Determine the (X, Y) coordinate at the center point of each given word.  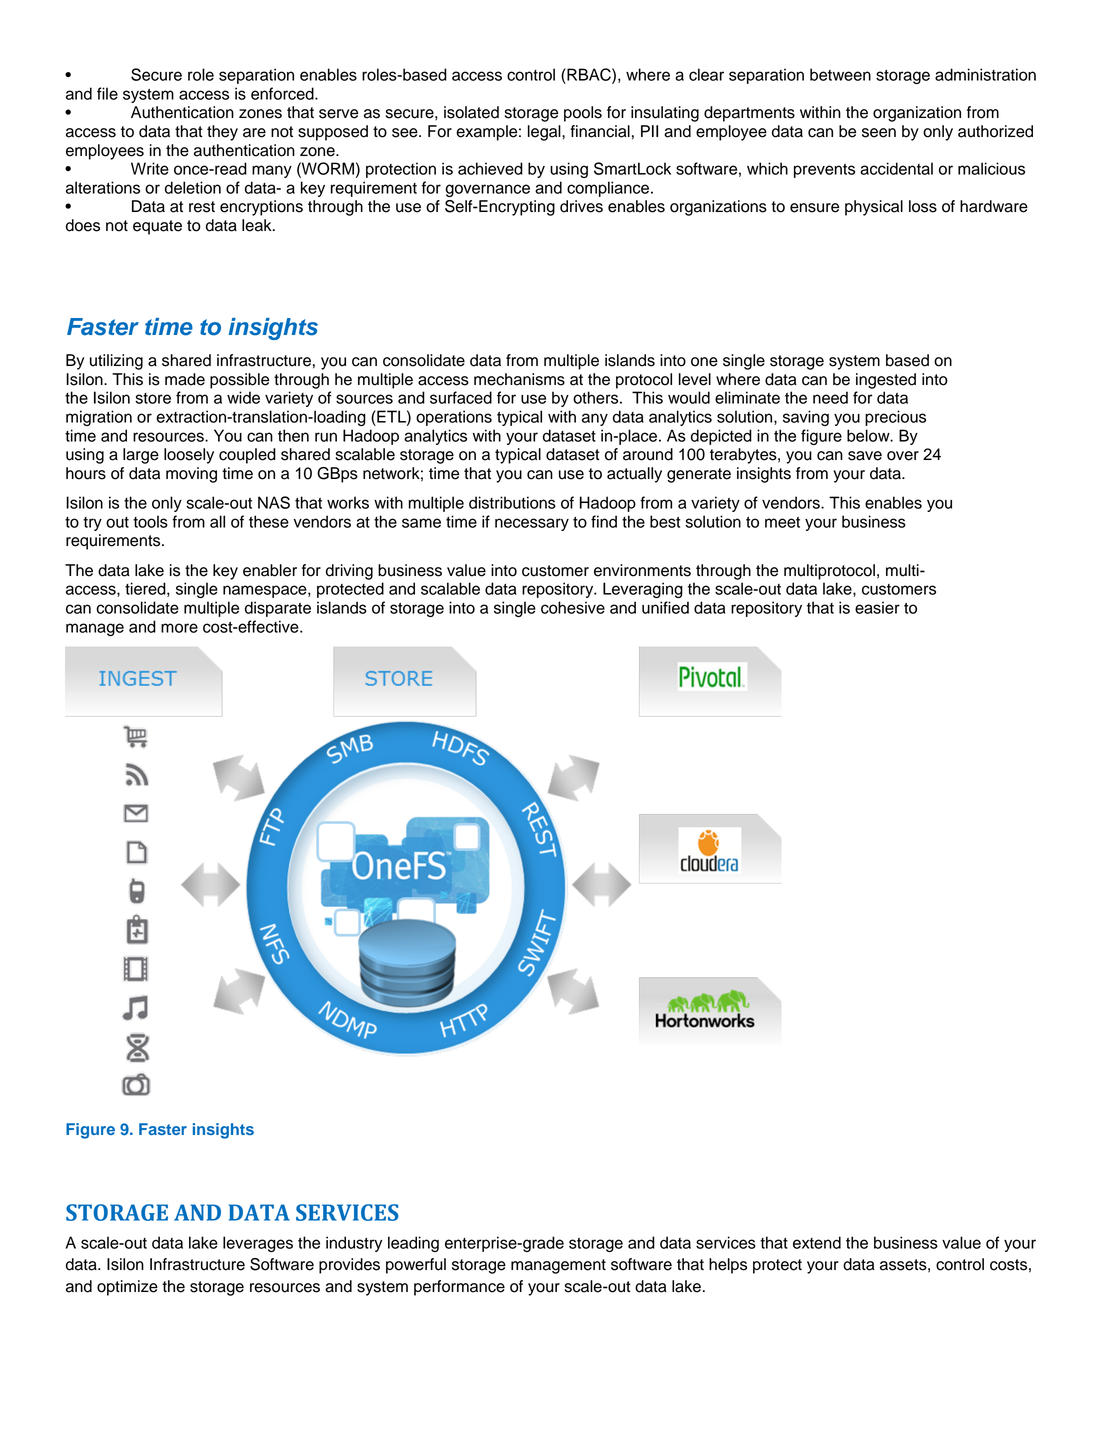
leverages (258, 1244)
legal (545, 133)
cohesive (573, 607)
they (222, 133)
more (179, 628)
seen (879, 133)
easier (877, 607)
